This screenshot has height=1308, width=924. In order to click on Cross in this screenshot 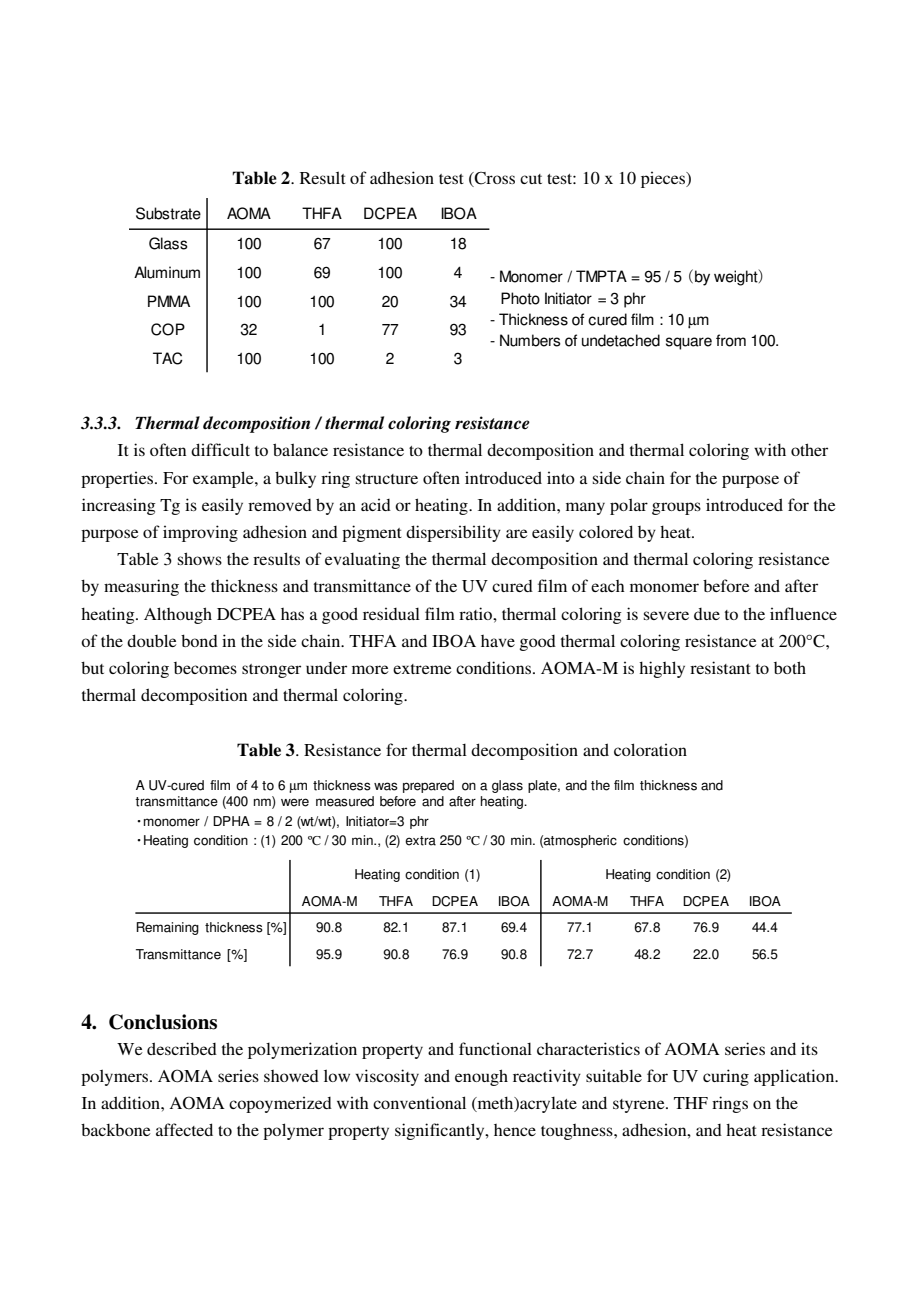, I will do `click(494, 179)`.
